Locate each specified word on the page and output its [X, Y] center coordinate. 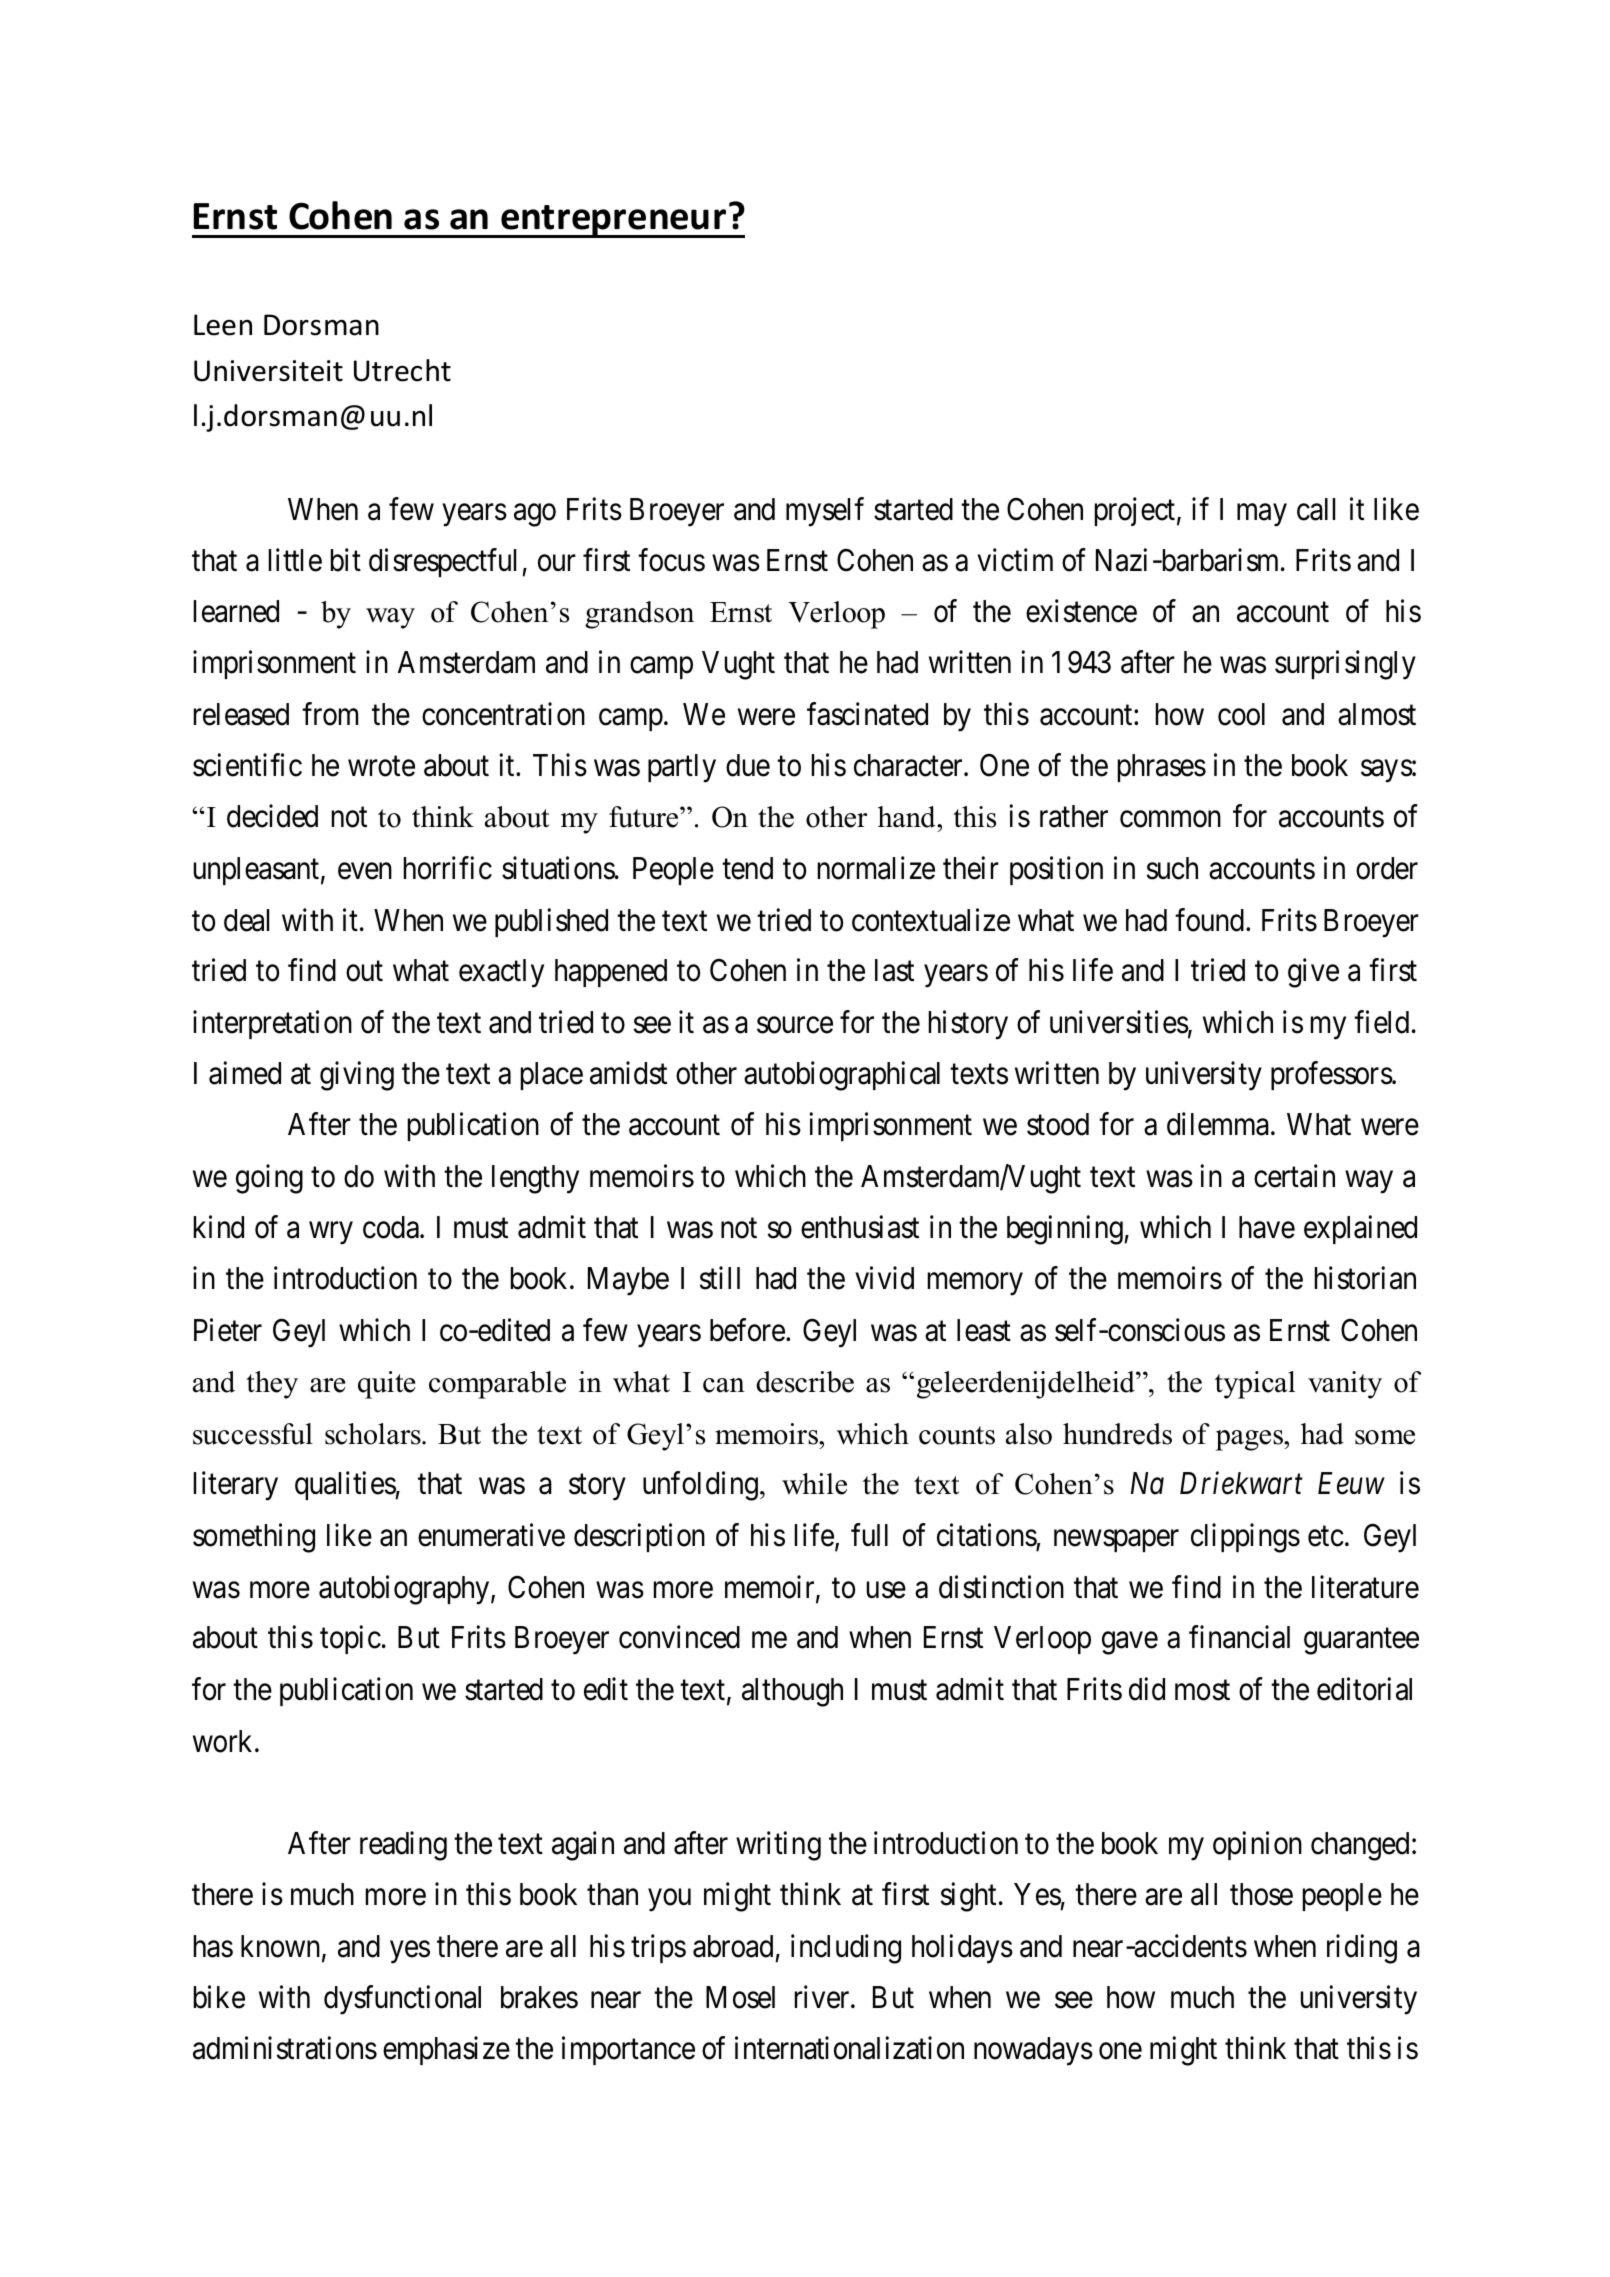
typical [1255, 1385]
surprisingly [1345, 665]
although [792, 1692]
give [1313, 973]
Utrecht [402, 370]
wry [331, 1233]
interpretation [272, 1024]
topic [350, 1640]
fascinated [867, 714]
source [795, 1025]
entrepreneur [614, 221]
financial [1239, 1637]
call [1316, 509]
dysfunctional [402, 2000]
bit [346, 560]
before [747, 1330]
